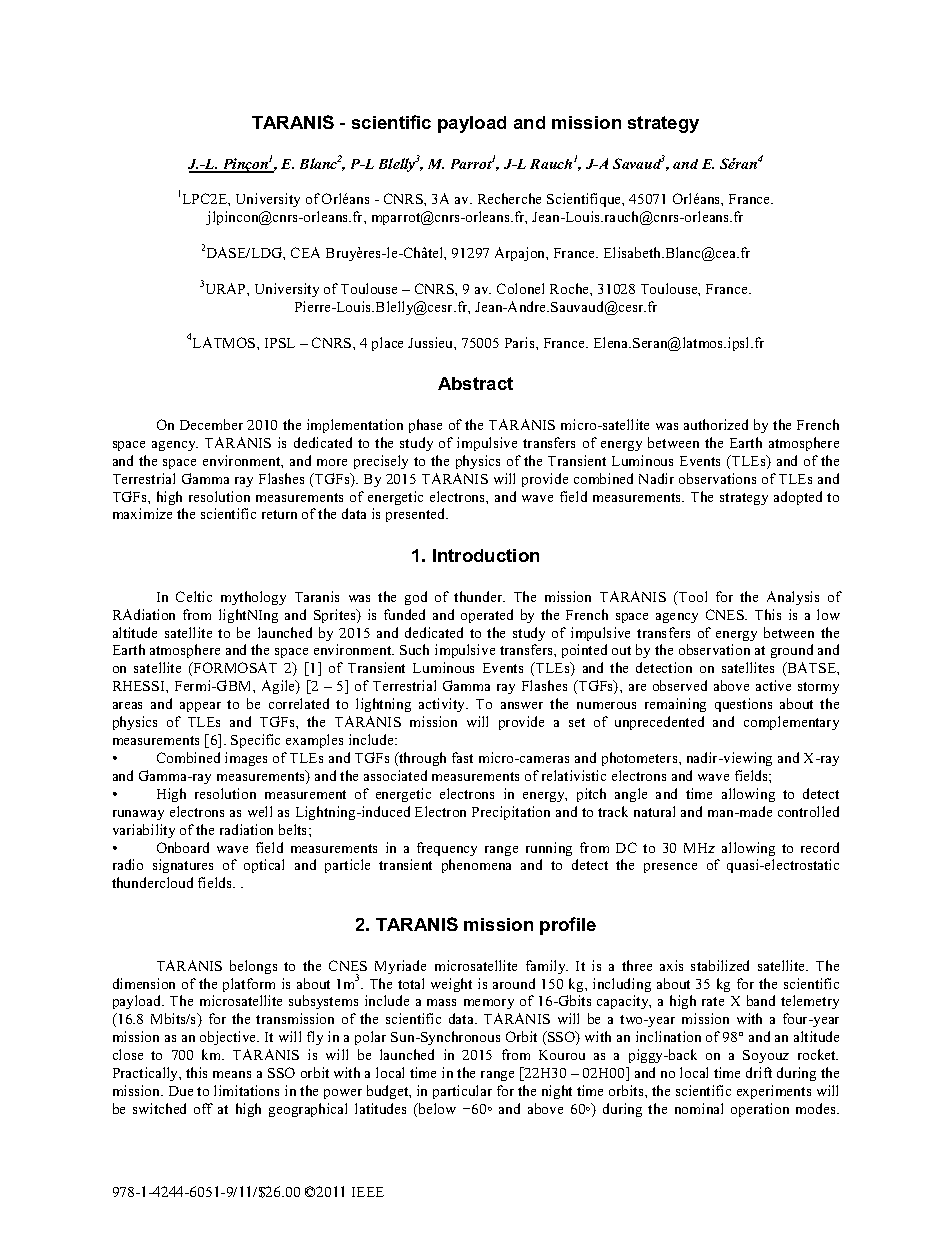 The image size is (952, 1233). Describe the element at coordinates (520, 288) in the screenshot. I see `Colonel` at that location.
